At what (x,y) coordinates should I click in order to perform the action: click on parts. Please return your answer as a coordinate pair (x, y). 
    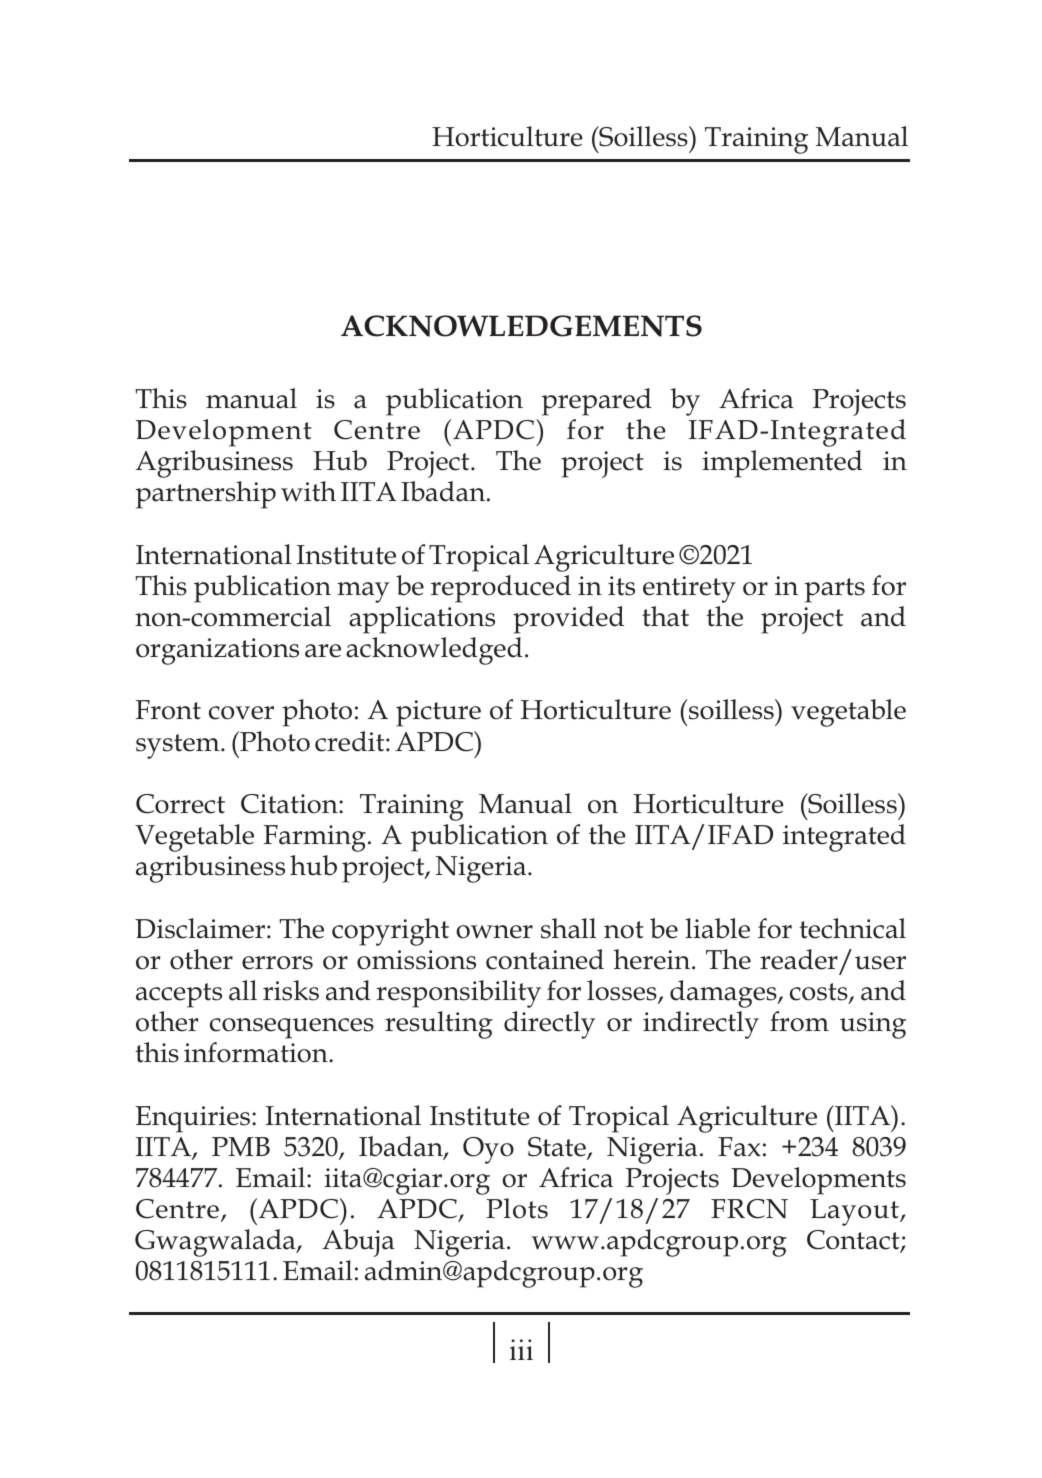
    Looking at the image, I should click on (835, 590).
